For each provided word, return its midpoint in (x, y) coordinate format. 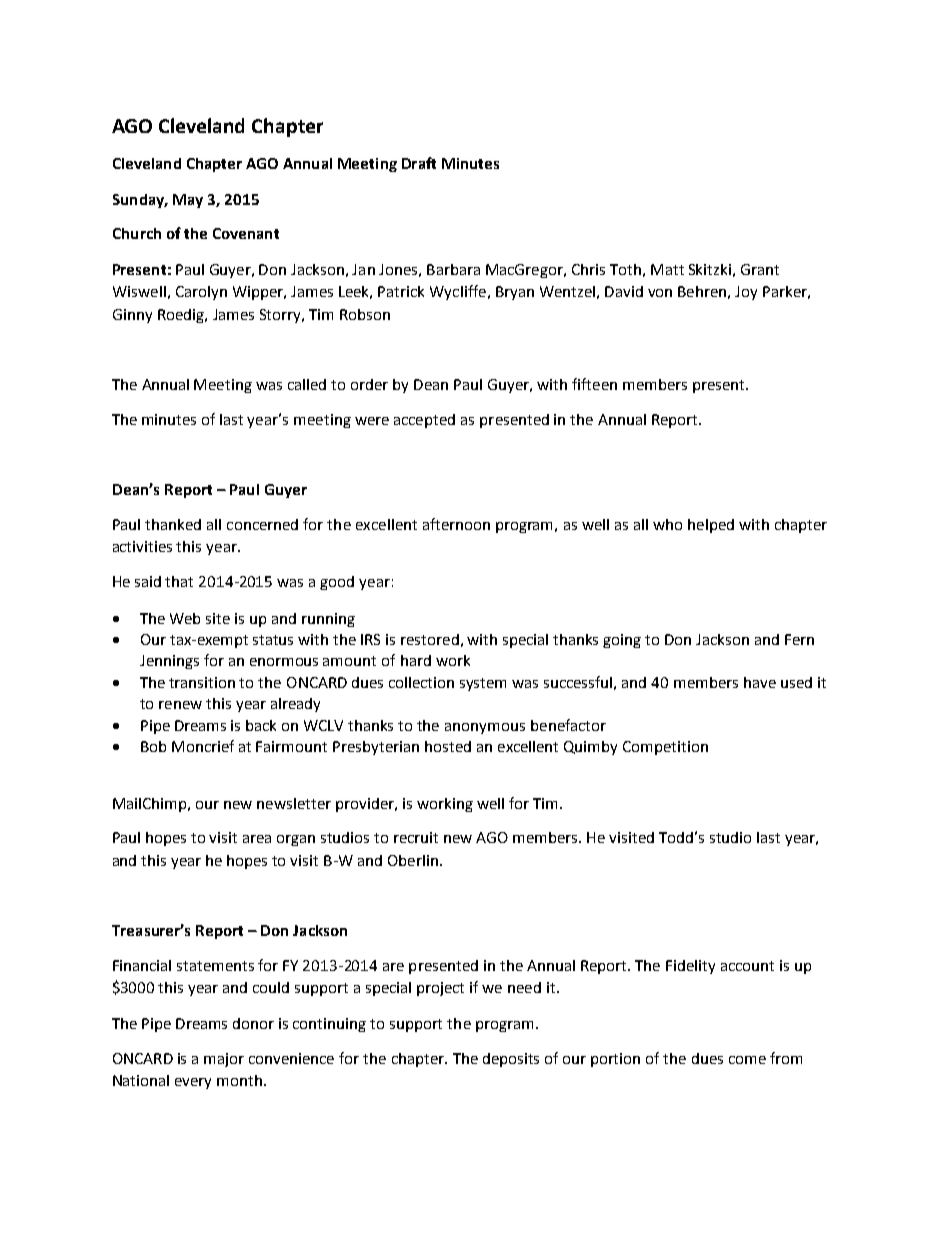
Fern (799, 639)
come (747, 1060)
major (224, 1060)
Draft (419, 163)
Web (185, 618)
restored (430, 639)
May (188, 201)
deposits (511, 1060)
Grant (760, 269)
